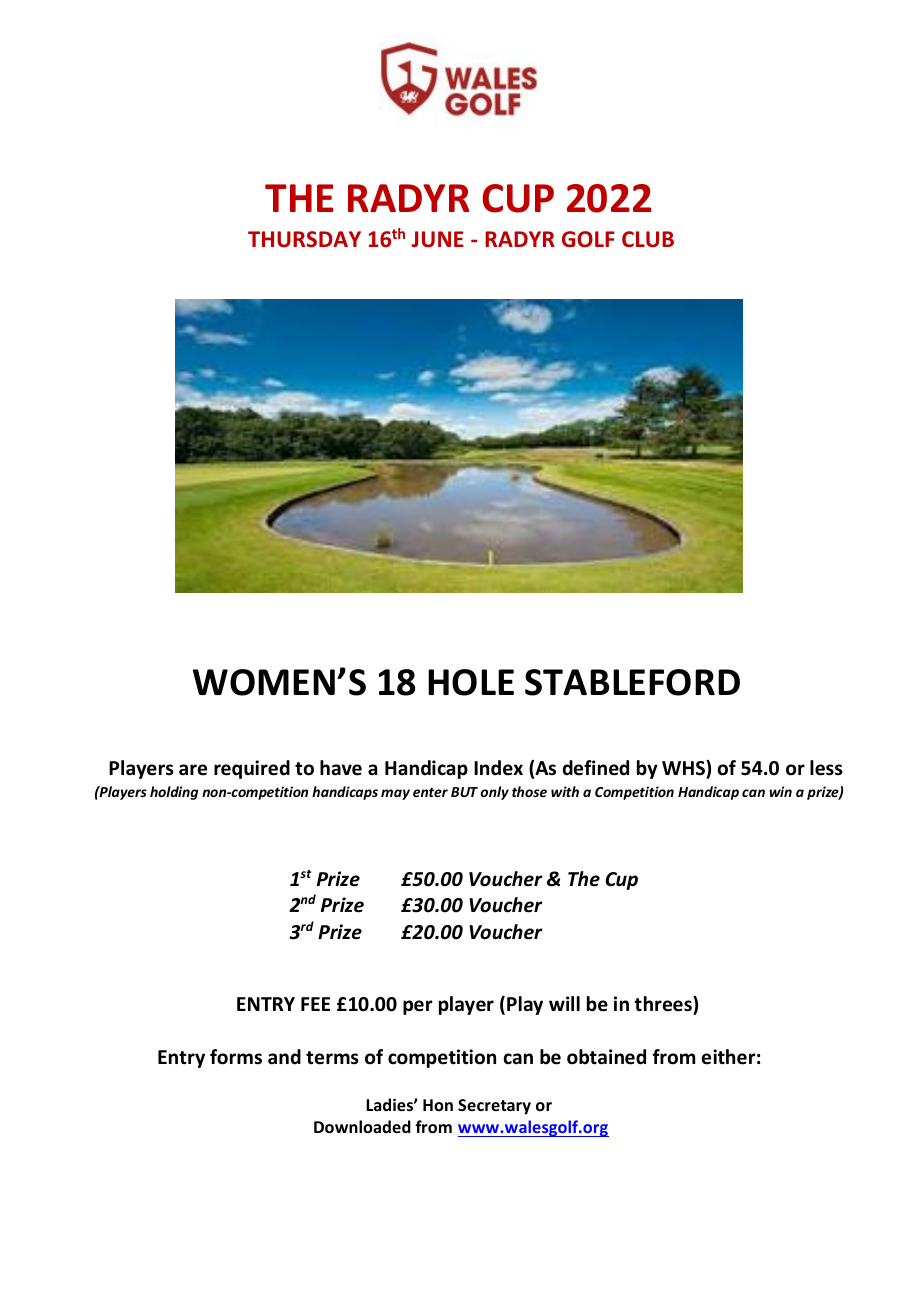 The image size is (924, 1308). What do you see at coordinates (826, 768) in the screenshot?
I see `less` at bounding box center [826, 768].
